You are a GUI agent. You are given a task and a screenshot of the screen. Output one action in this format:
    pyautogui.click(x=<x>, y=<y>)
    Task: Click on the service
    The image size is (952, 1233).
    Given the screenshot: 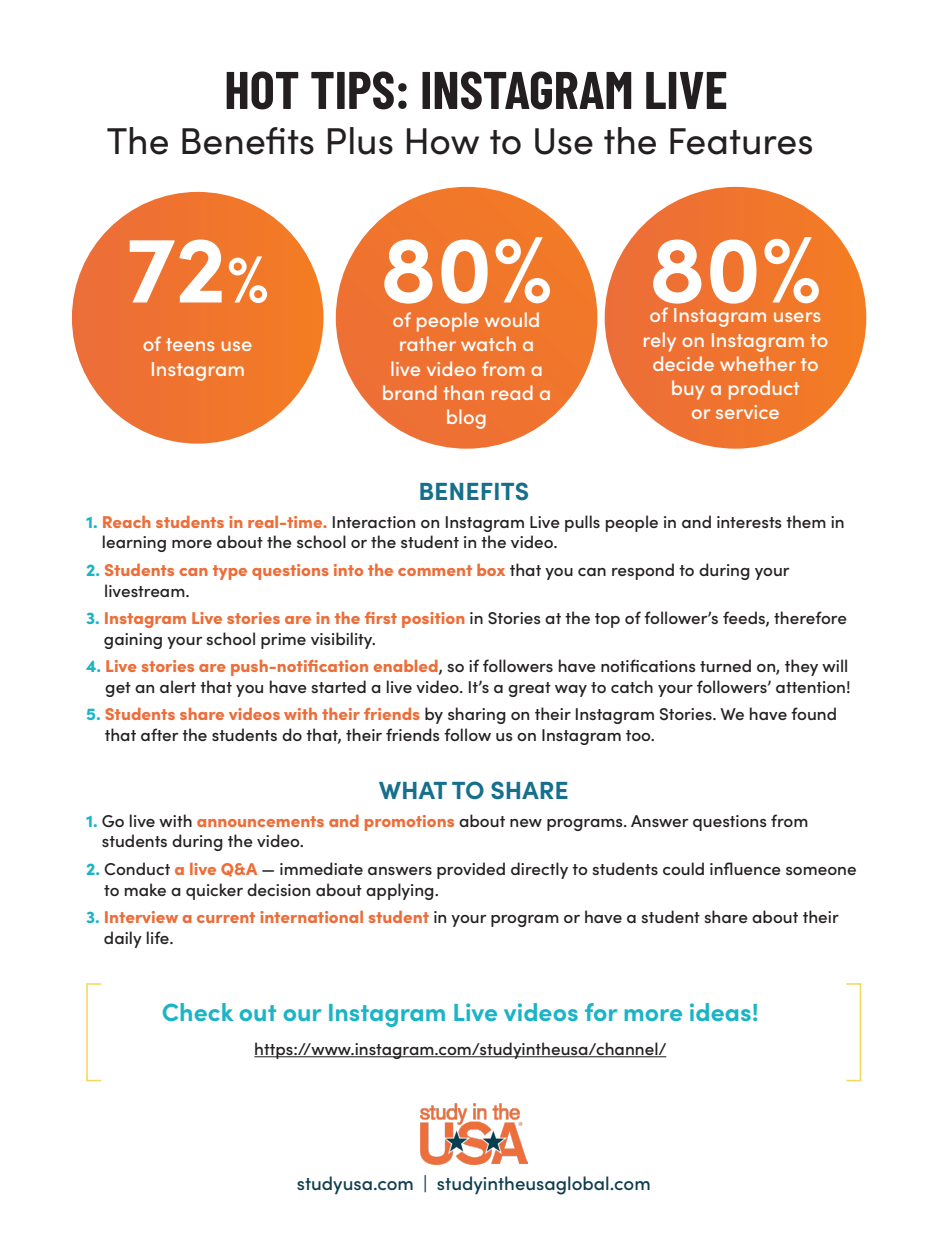 What is the action you would take?
    pyautogui.click(x=747, y=412)
